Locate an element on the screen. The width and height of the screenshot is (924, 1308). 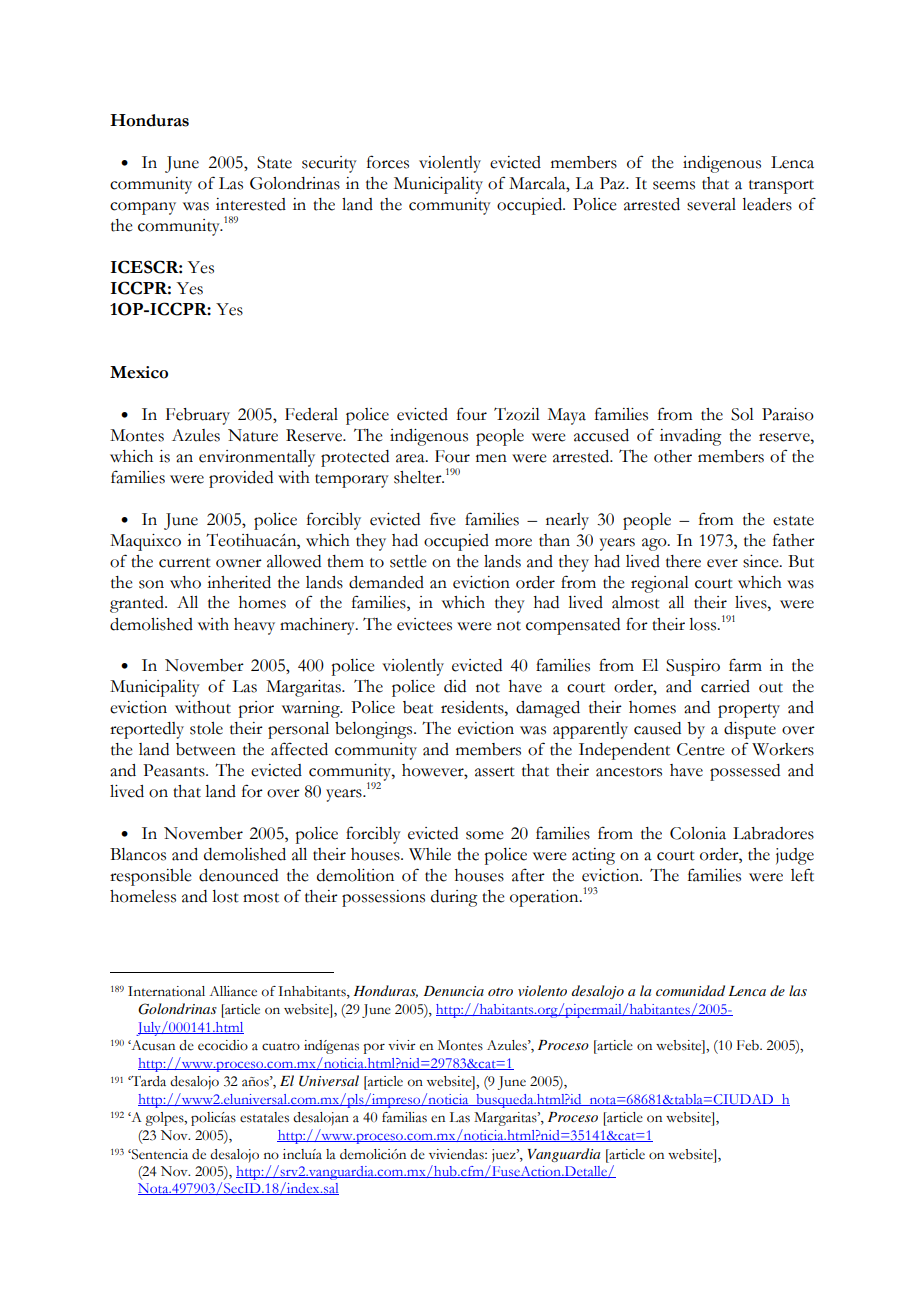
forces is located at coordinates (388, 162).
